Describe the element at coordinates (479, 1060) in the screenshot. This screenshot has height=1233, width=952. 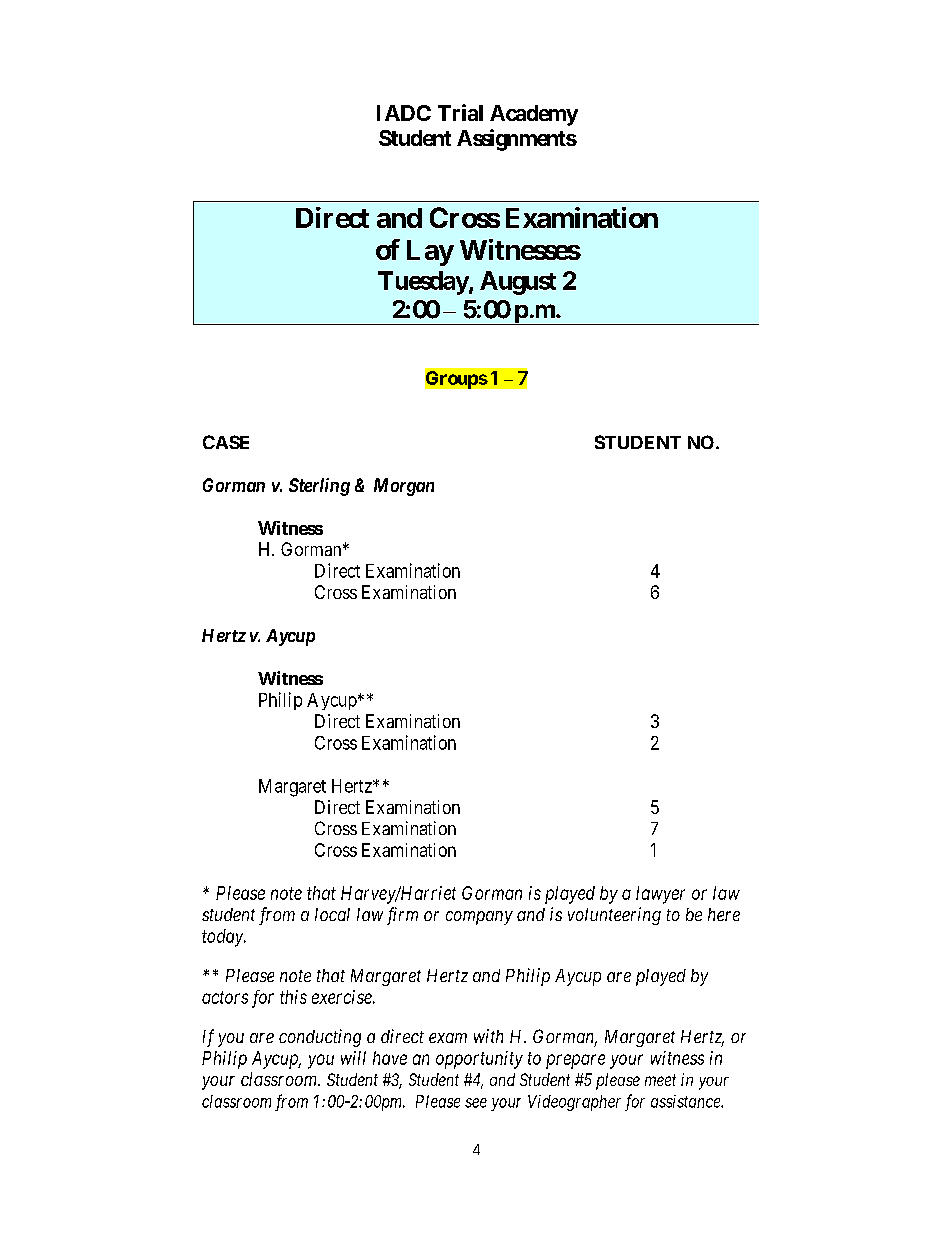
I see `opportunity` at that location.
